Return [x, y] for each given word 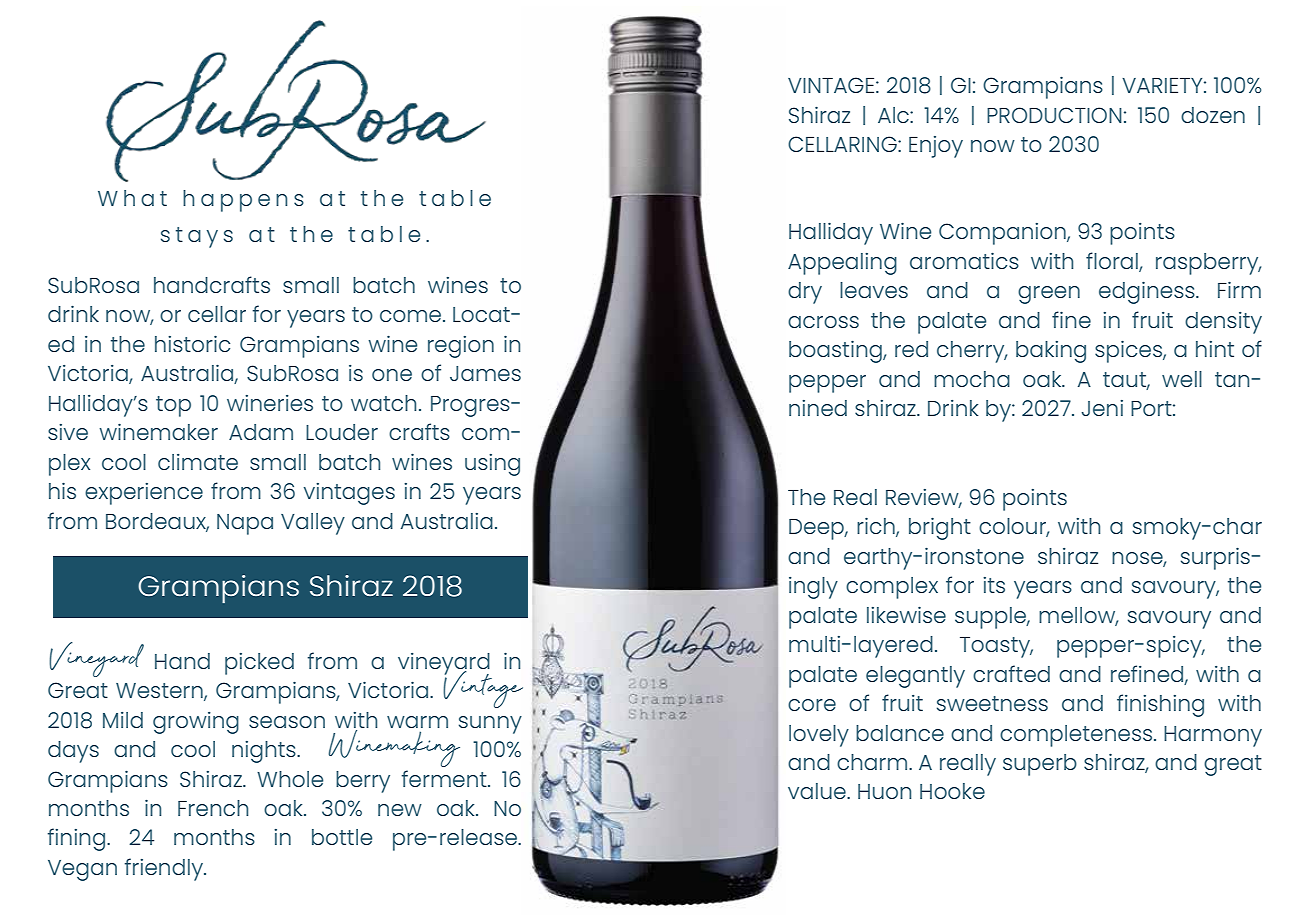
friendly [165, 869]
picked [259, 664]
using [492, 465]
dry [805, 293]
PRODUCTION [1054, 115]
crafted [1011, 673]
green [1049, 295]
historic [192, 343]
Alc [894, 115]
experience [144, 494]
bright [940, 528]
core [812, 705]
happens [243, 201]
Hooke [952, 791]
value [818, 791]
